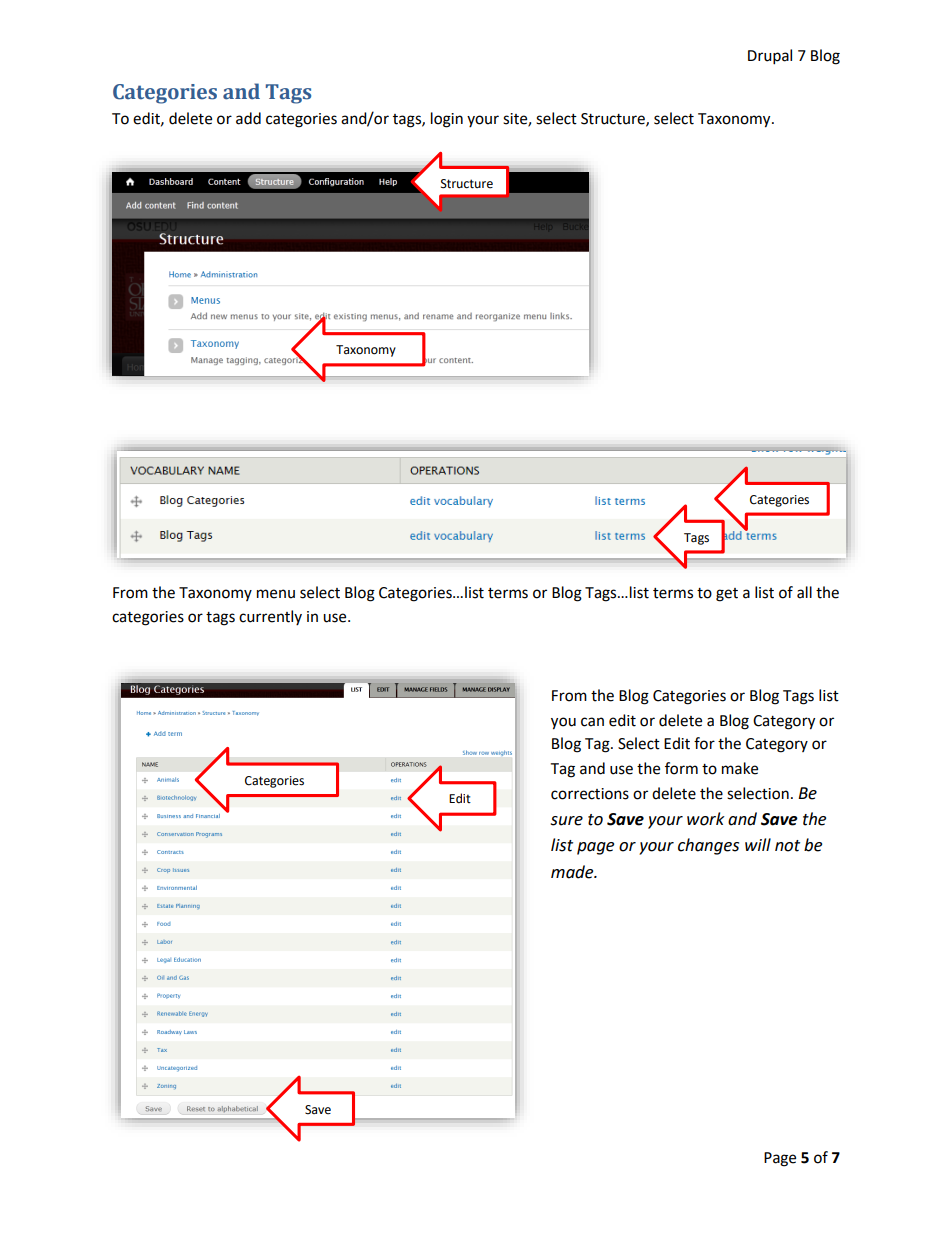  I want to click on sure, so click(566, 821).
